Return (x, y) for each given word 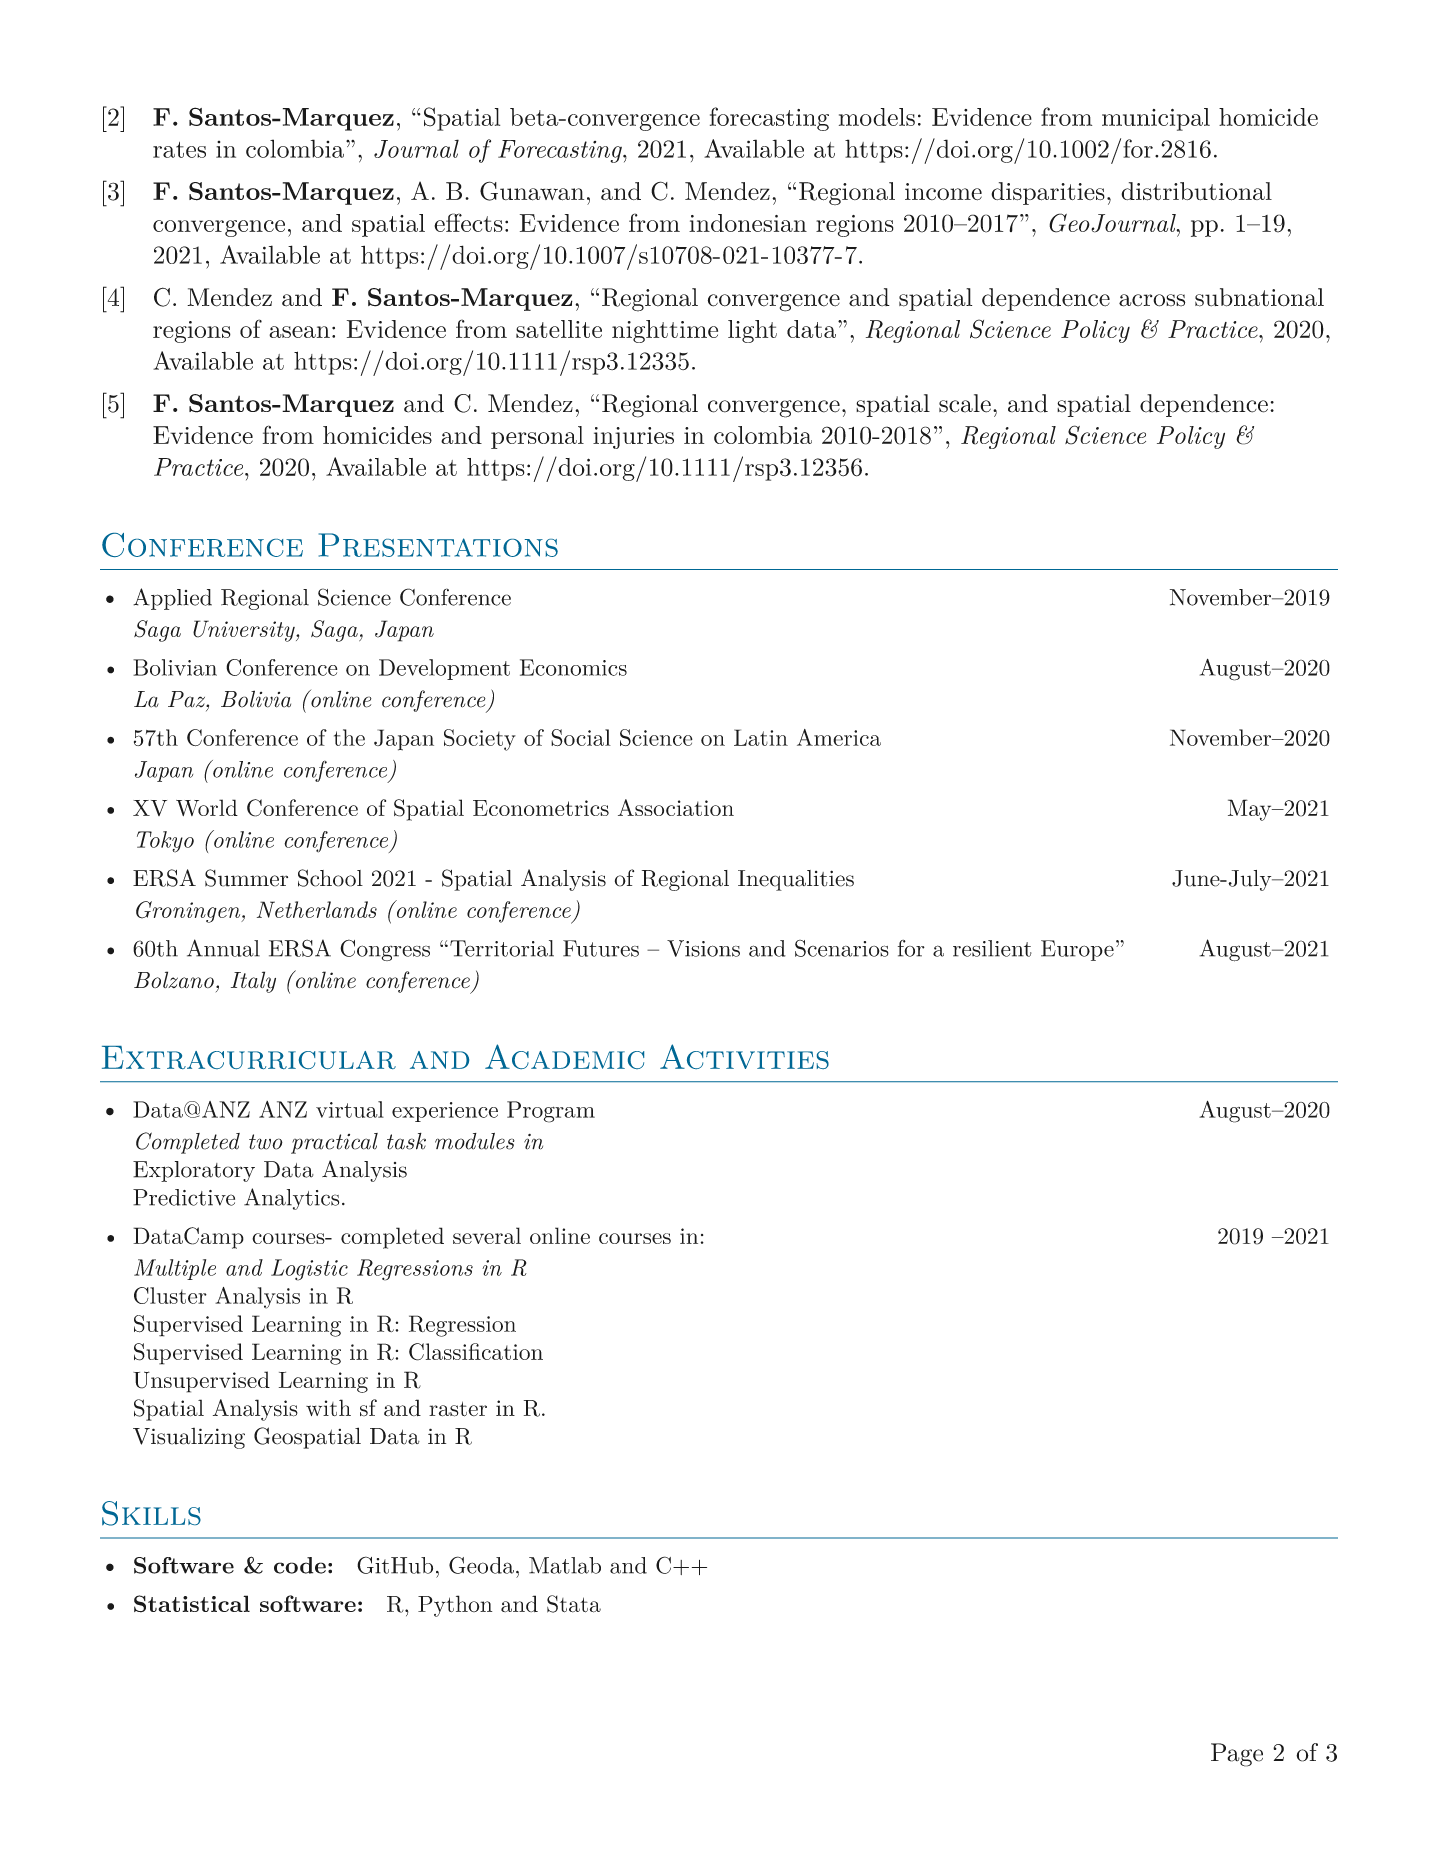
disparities (1048, 193)
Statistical (192, 1604)
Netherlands (317, 909)
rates (179, 150)
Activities (744, 1056)
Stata (574, 1604)
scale (965, 403)
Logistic (309, 1270)
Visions (703, 948)
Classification (476, 1352)
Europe (1077, 950)
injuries (633, 438)
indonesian (748, 223)
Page (1237, 1755)
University (245, 631)
